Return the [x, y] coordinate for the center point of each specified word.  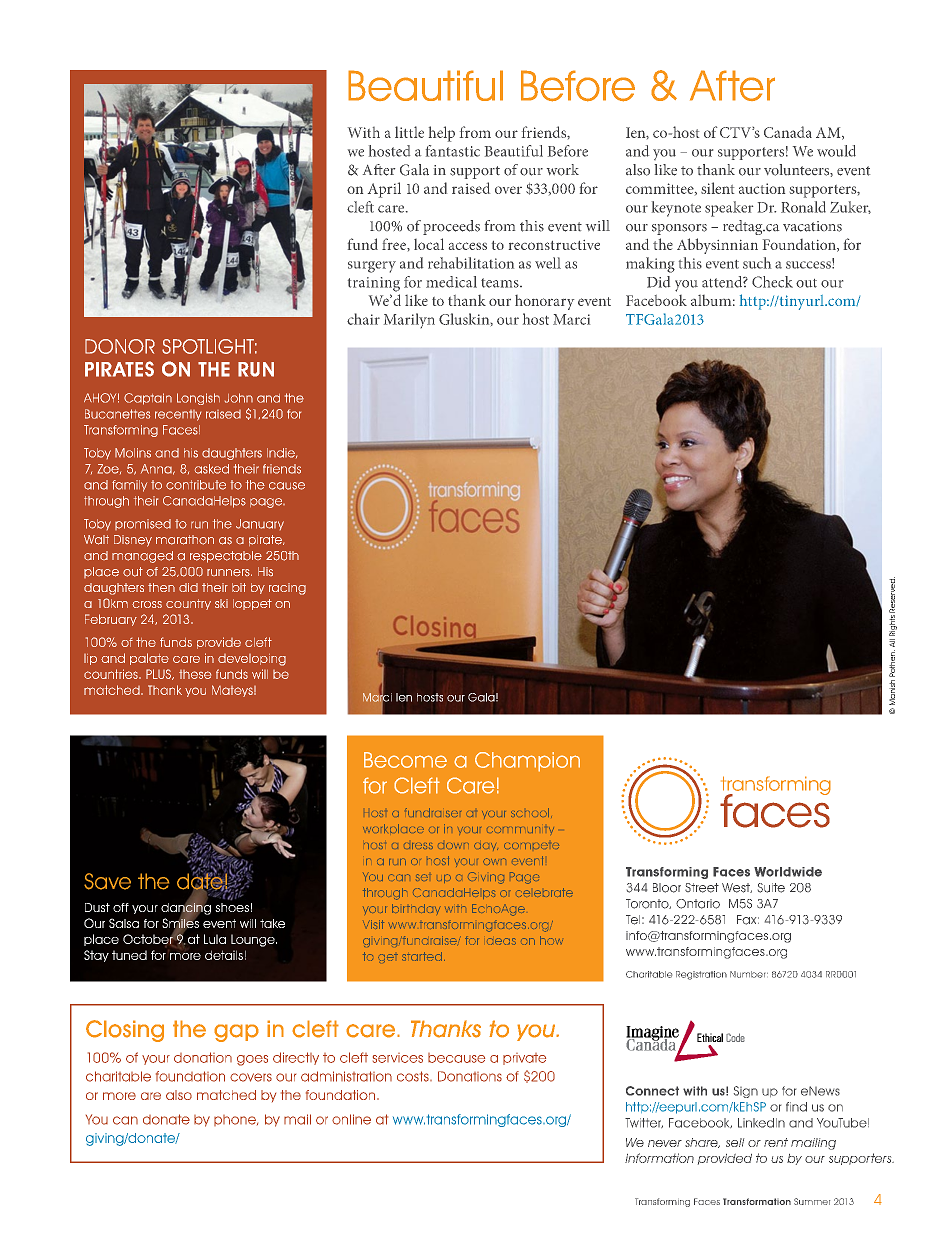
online [351, 1119]
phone [236, 1120]
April [384, 190]
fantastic [453, 151]
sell [735, 1142]
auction [762, 188]
